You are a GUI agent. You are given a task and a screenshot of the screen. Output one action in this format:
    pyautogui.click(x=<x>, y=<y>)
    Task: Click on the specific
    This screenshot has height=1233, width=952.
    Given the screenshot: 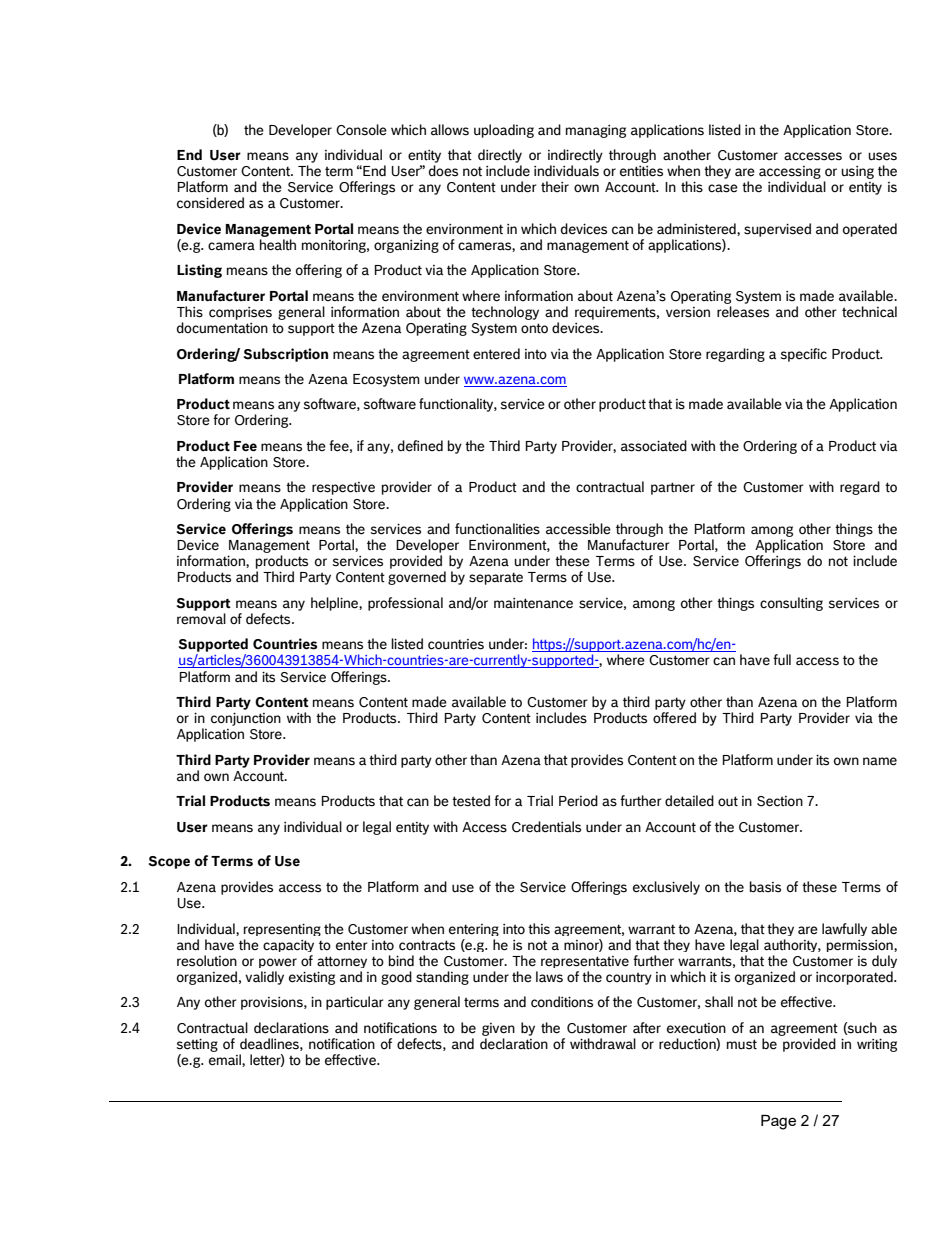 What is the action you would take?
    pyautogui.click(x=803, y=355)
